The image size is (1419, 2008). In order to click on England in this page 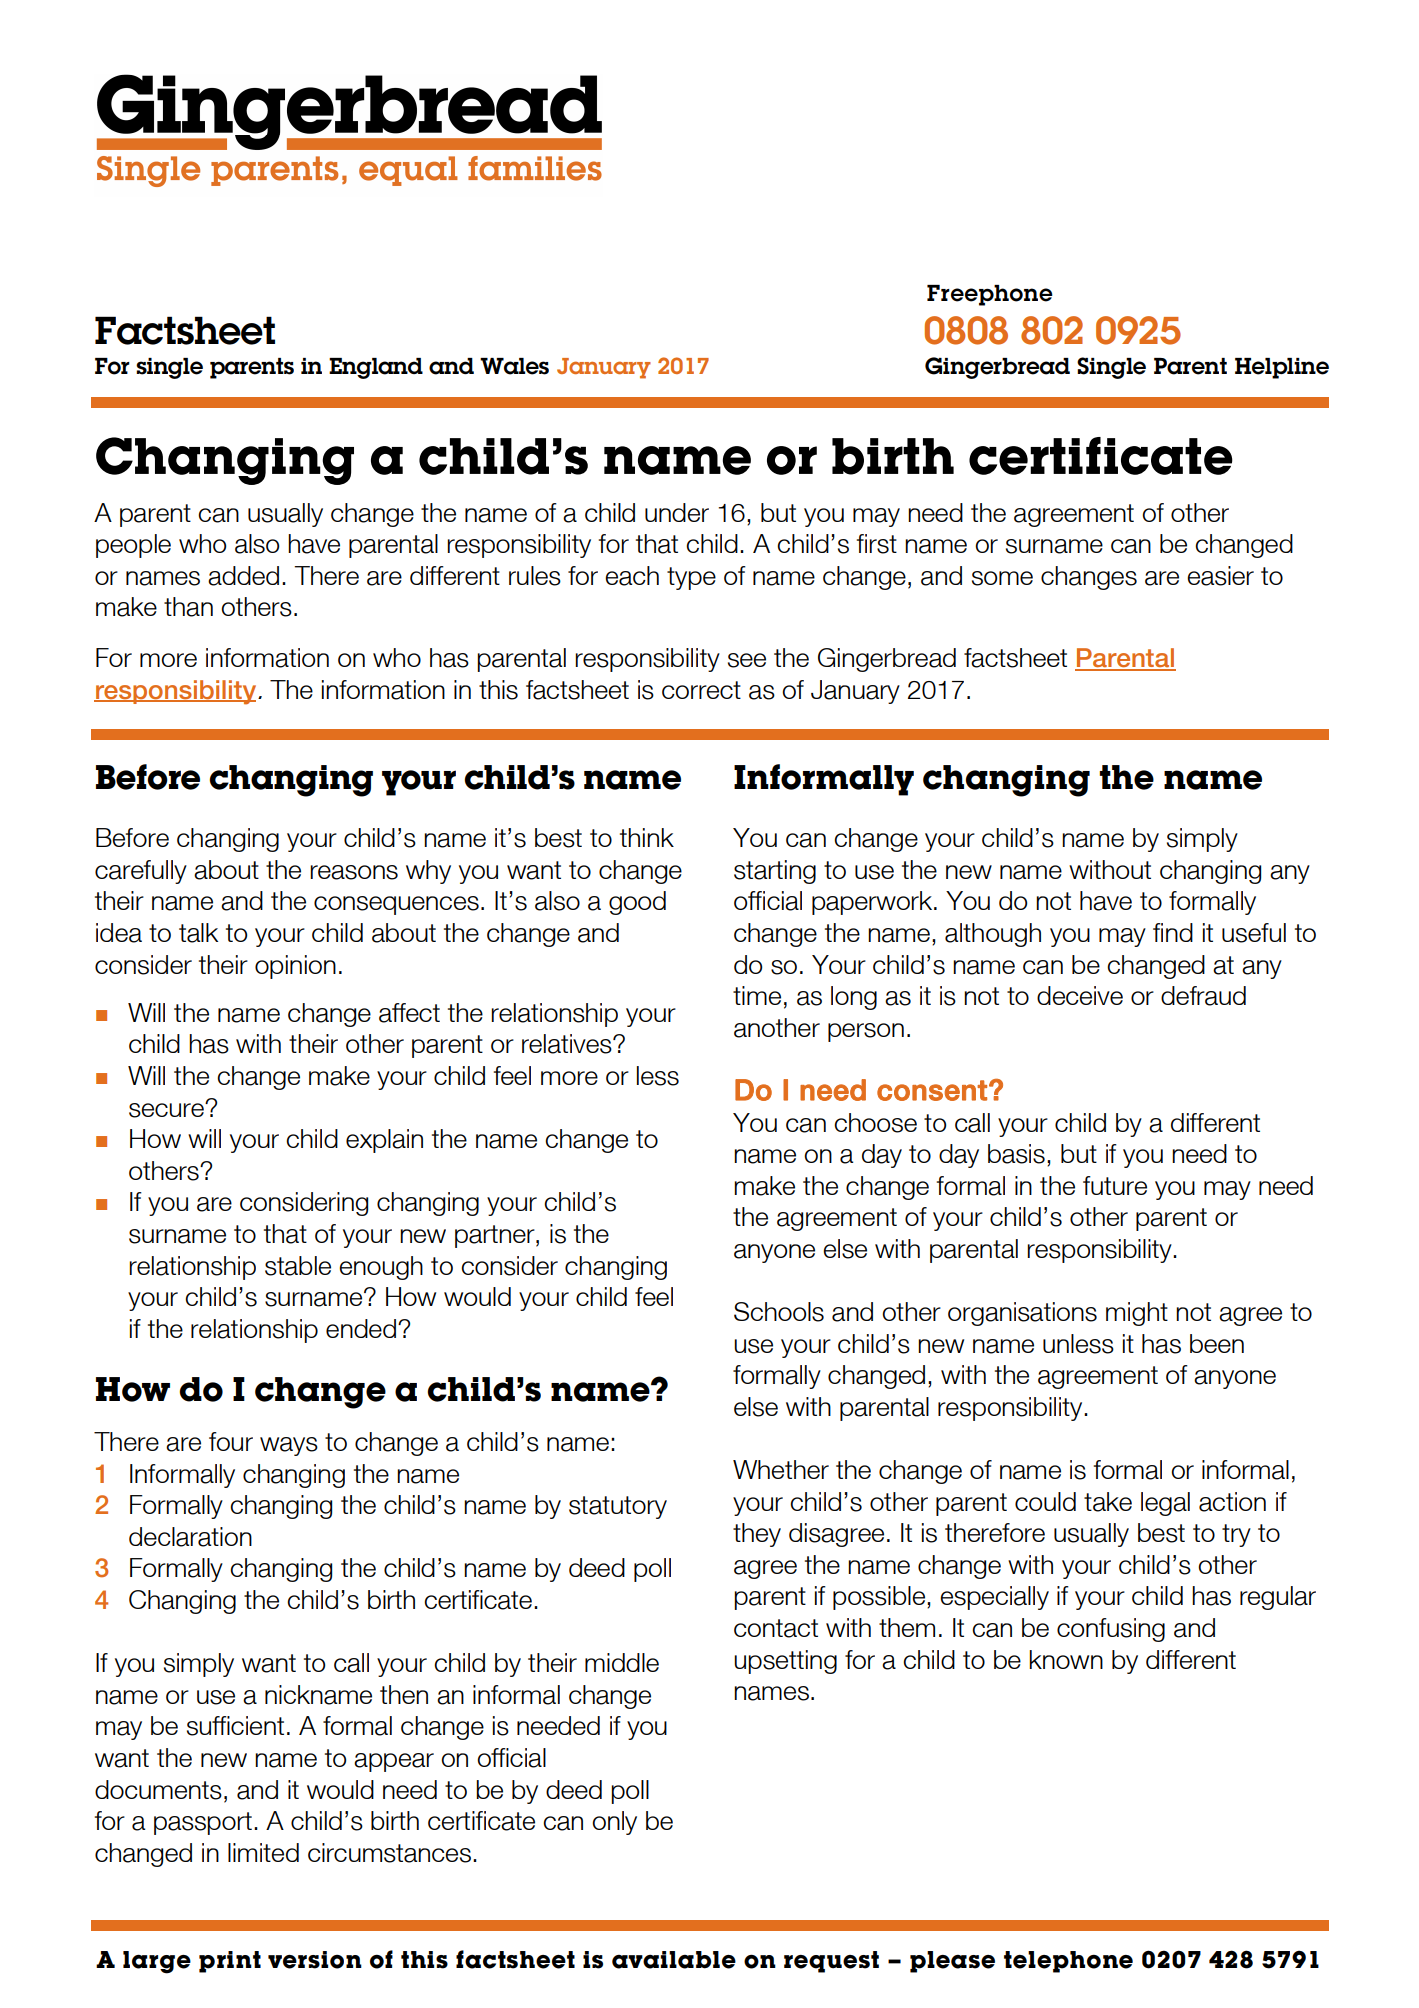, I will do `click(376, 368)`.
